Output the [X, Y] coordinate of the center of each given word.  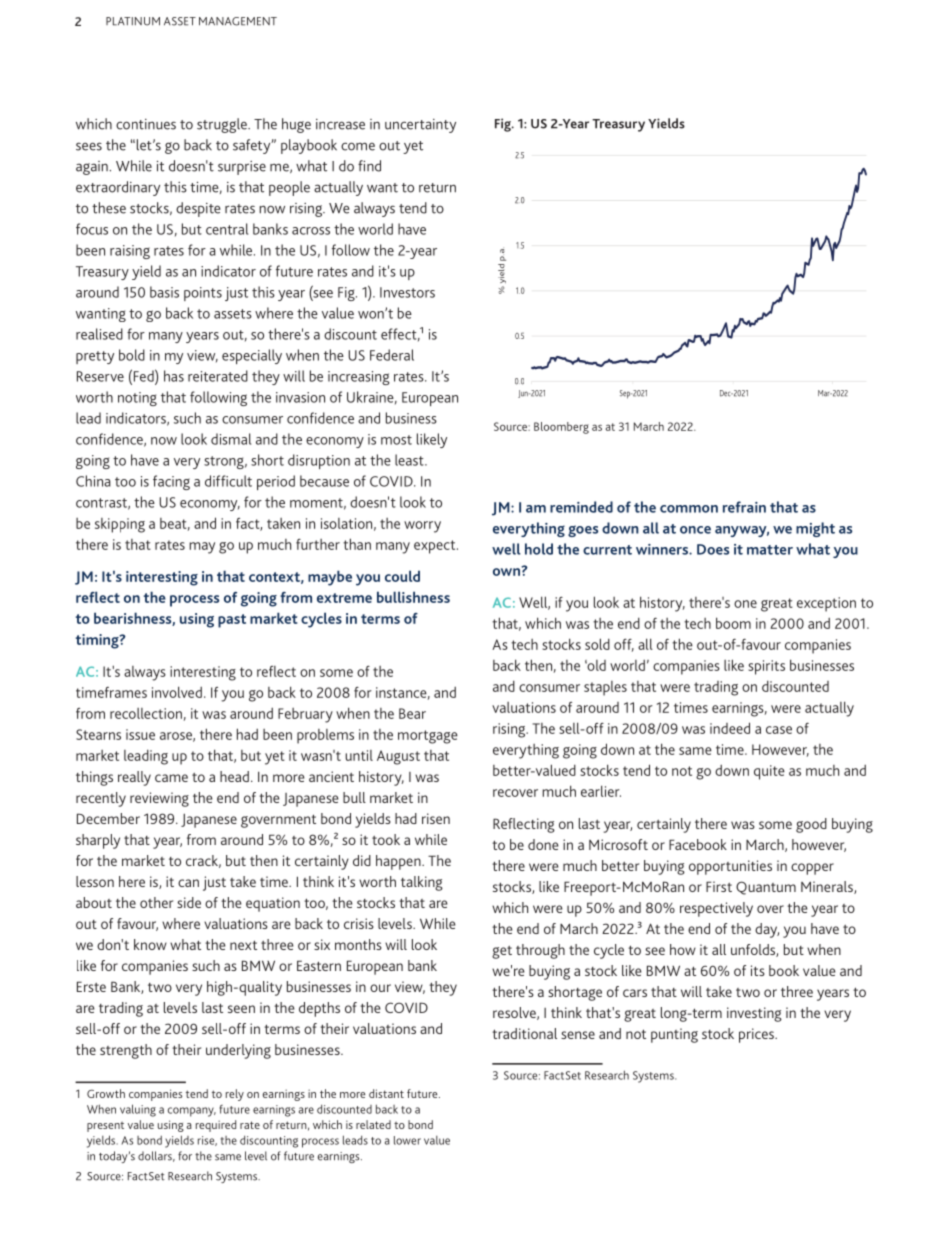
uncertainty [420, 126]
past [232, 621]
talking [422, 883]
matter [770, 550]
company [192, 1112]
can [188, 883]
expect [436, 547]
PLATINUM [133, 21]
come [358, 146]
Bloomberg [561, 428]
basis [164, 292]
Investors [407, 292]
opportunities [730, 867]
